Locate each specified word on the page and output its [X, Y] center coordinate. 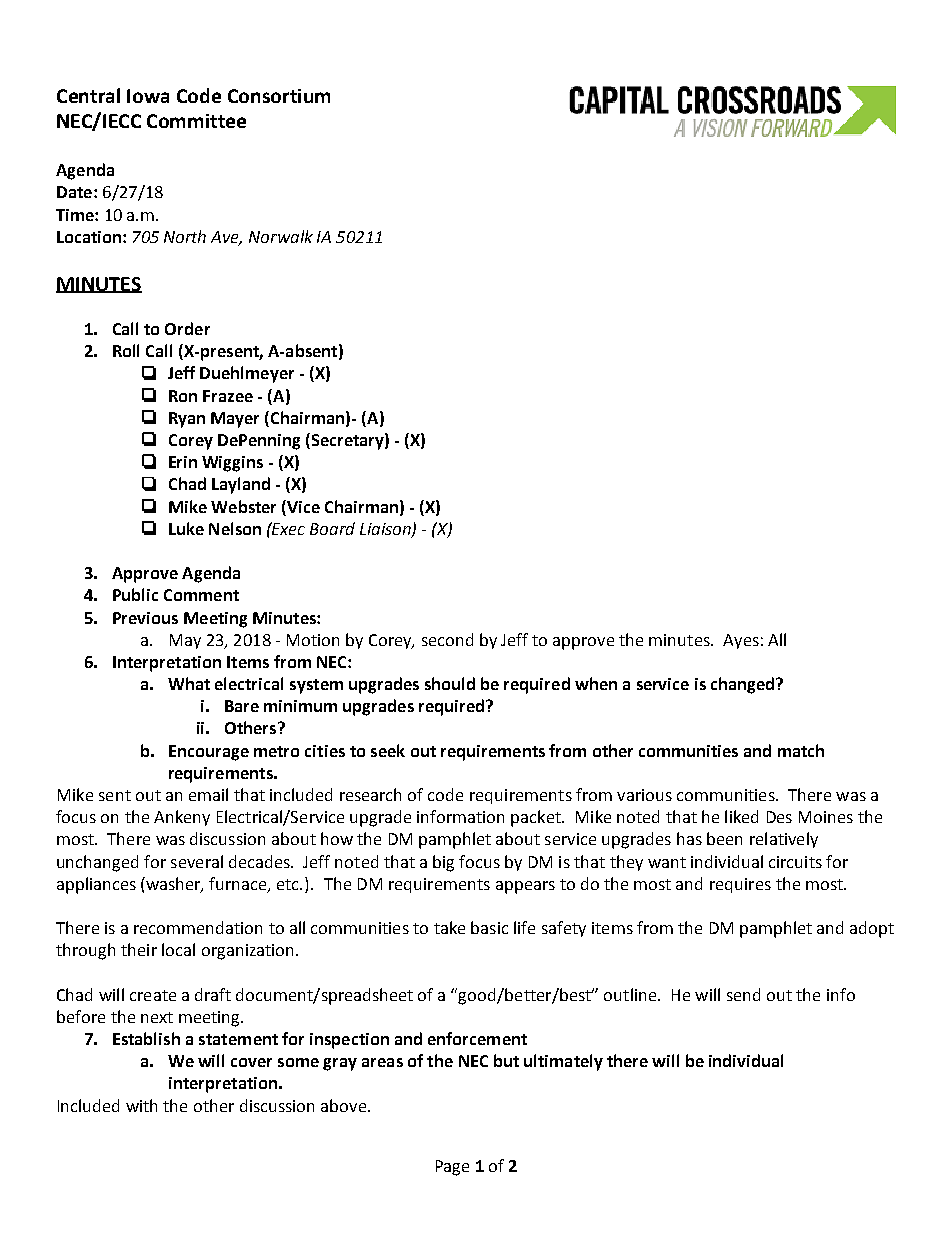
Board [332, 528]
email [208, 794]
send [743, 994]
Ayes [741, 641]
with [141, 1105]
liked [741, 816]
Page [452, 1168]
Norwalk [281, 236]
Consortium [279, 96]
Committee [196, 121]
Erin [183, 462]
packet [537, 818]
